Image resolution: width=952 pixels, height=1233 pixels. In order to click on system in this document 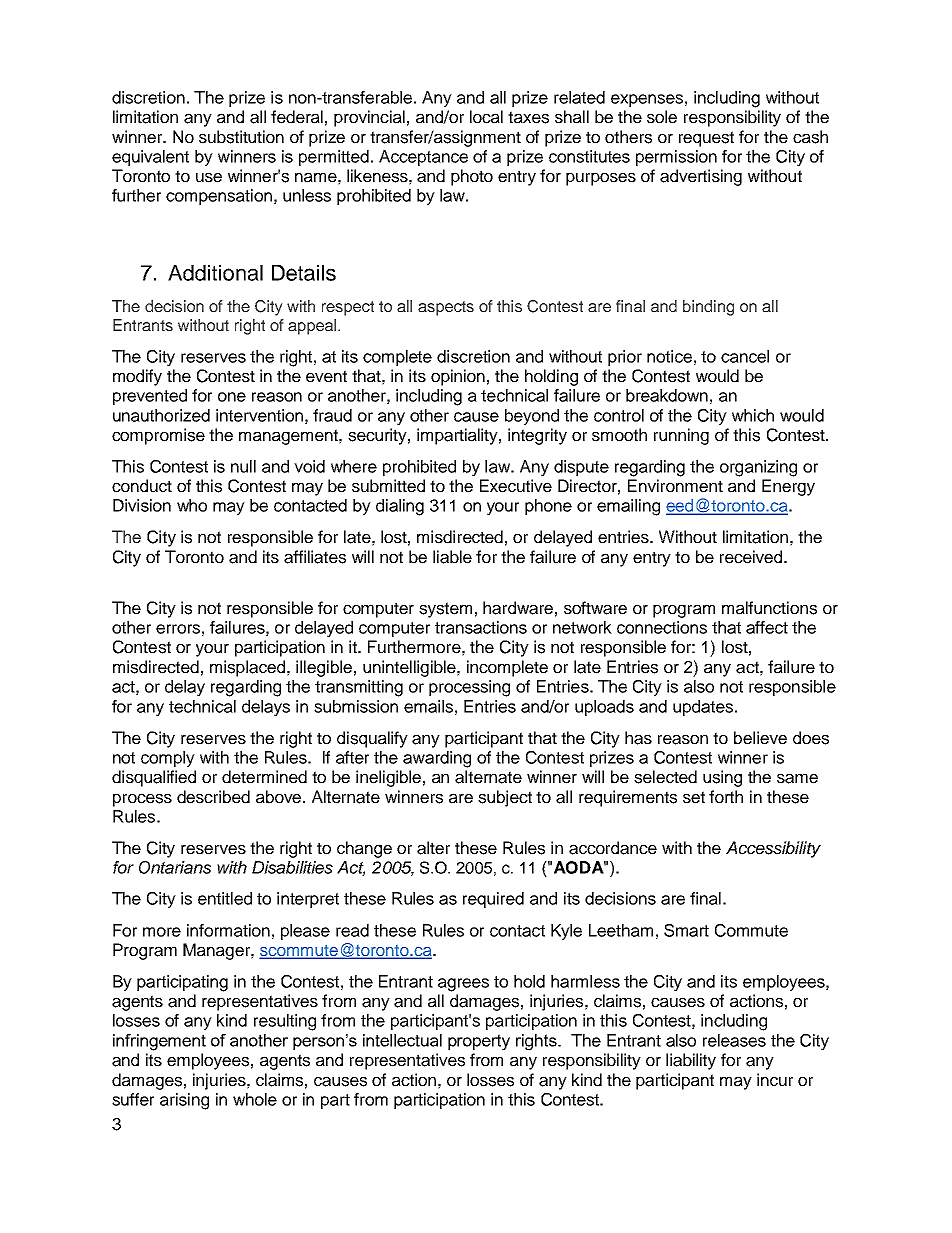, I will do `click(445, 610)`.
